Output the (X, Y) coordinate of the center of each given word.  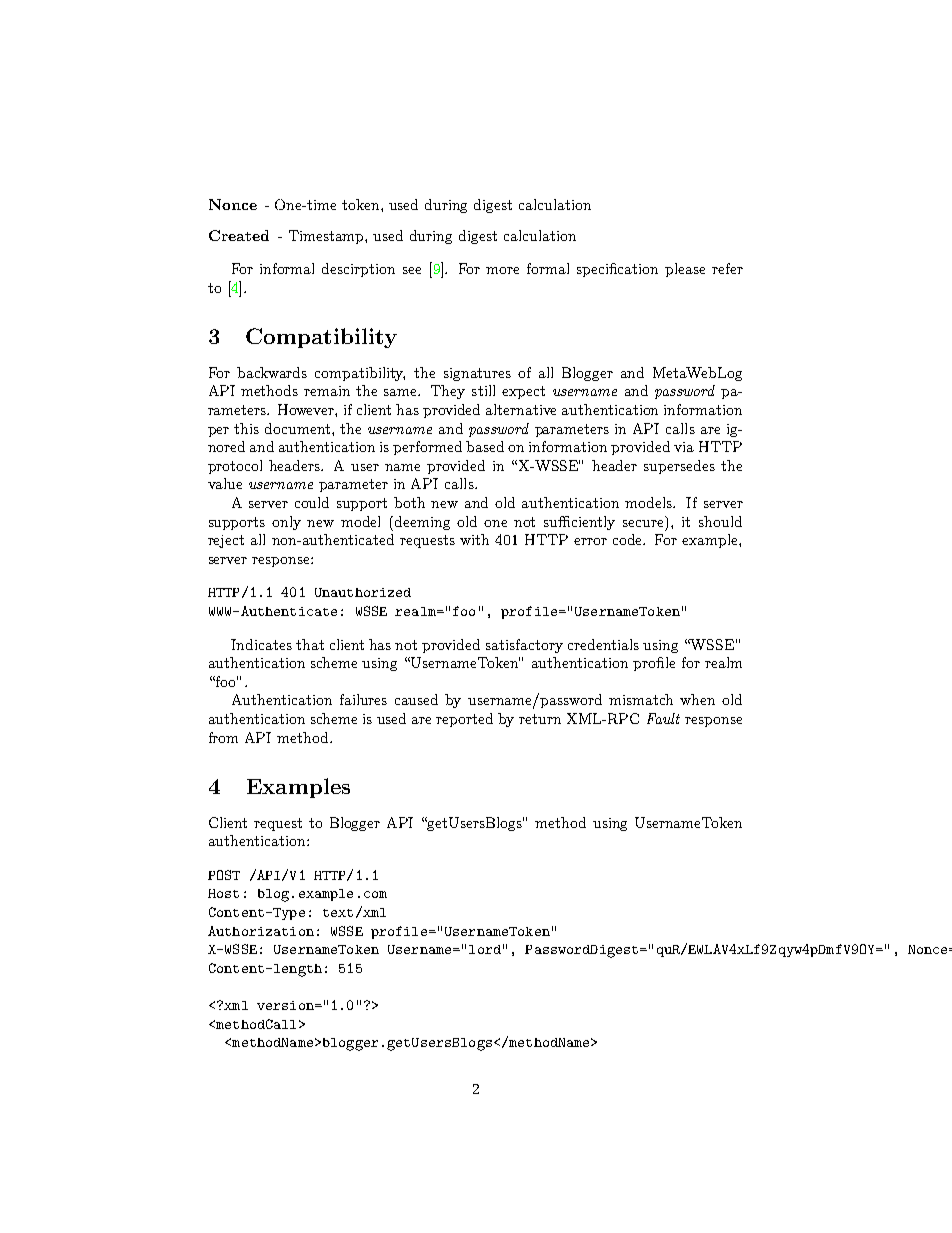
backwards (272, 372)
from (223, 737)
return (540, 719)
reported (464, 720)
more (502, 270)
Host (223, 893)
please (685, 270)
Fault (663, 718)
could (312, 502)
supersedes (679, 467)
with (474, 539)
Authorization (261, 931)
